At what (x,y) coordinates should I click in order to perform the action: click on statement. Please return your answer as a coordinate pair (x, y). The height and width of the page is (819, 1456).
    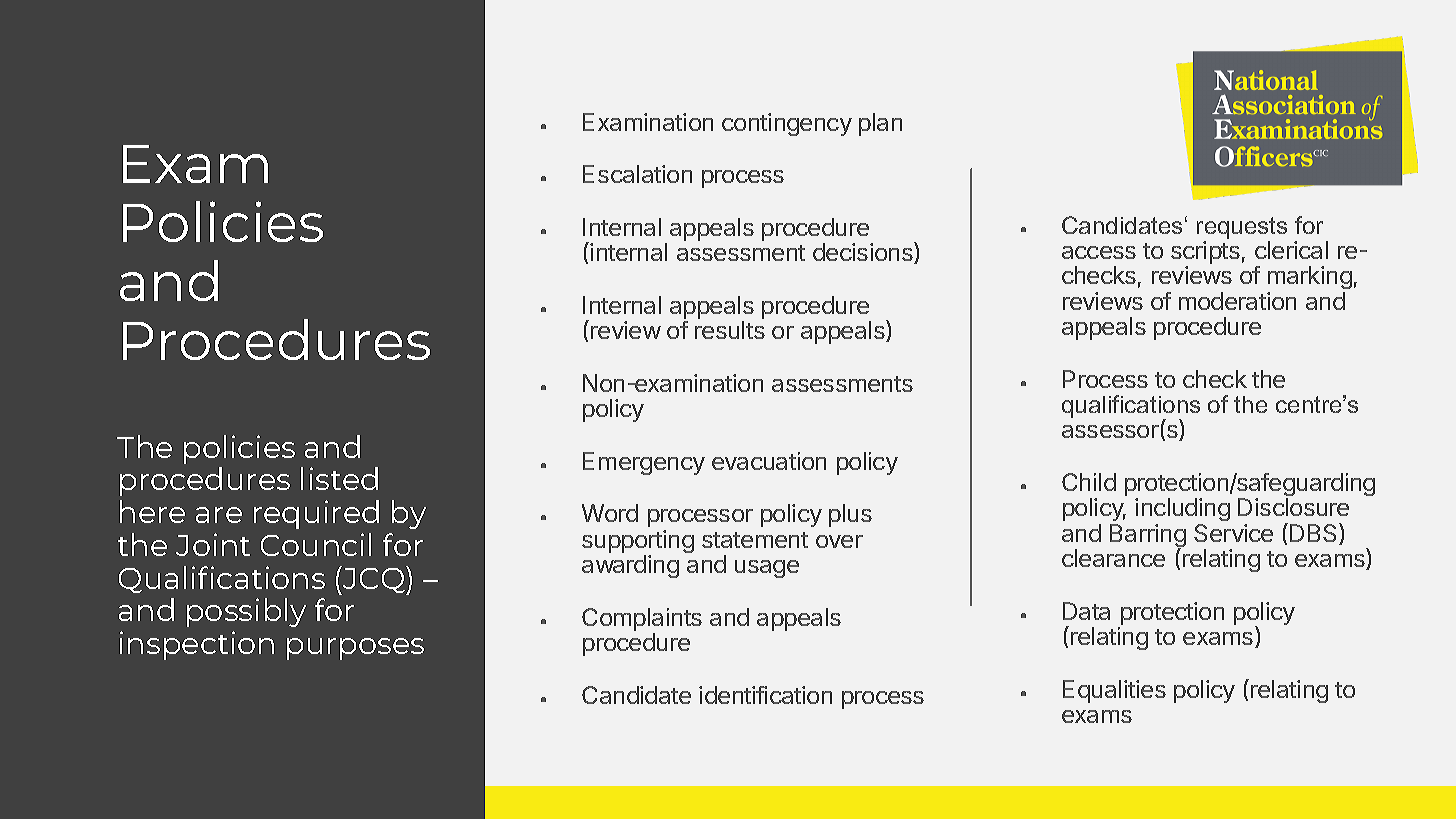
    Looking at the image, I should click on (755, 540).
